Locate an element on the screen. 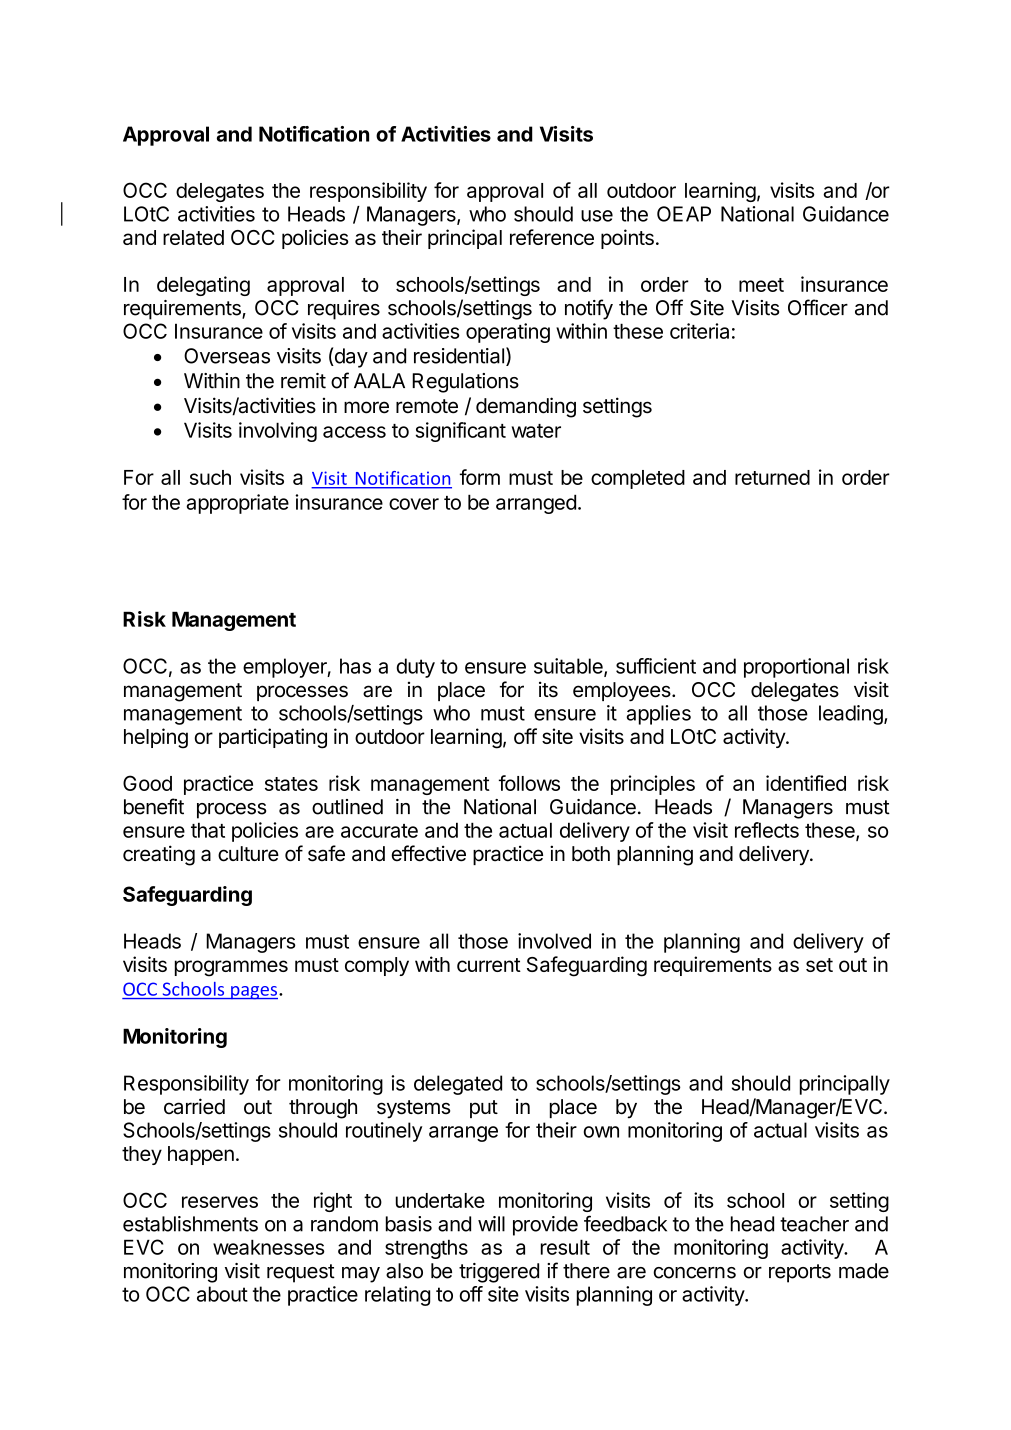 The image size is (1011, 1430). identified is located at coordinates (806, 783).
